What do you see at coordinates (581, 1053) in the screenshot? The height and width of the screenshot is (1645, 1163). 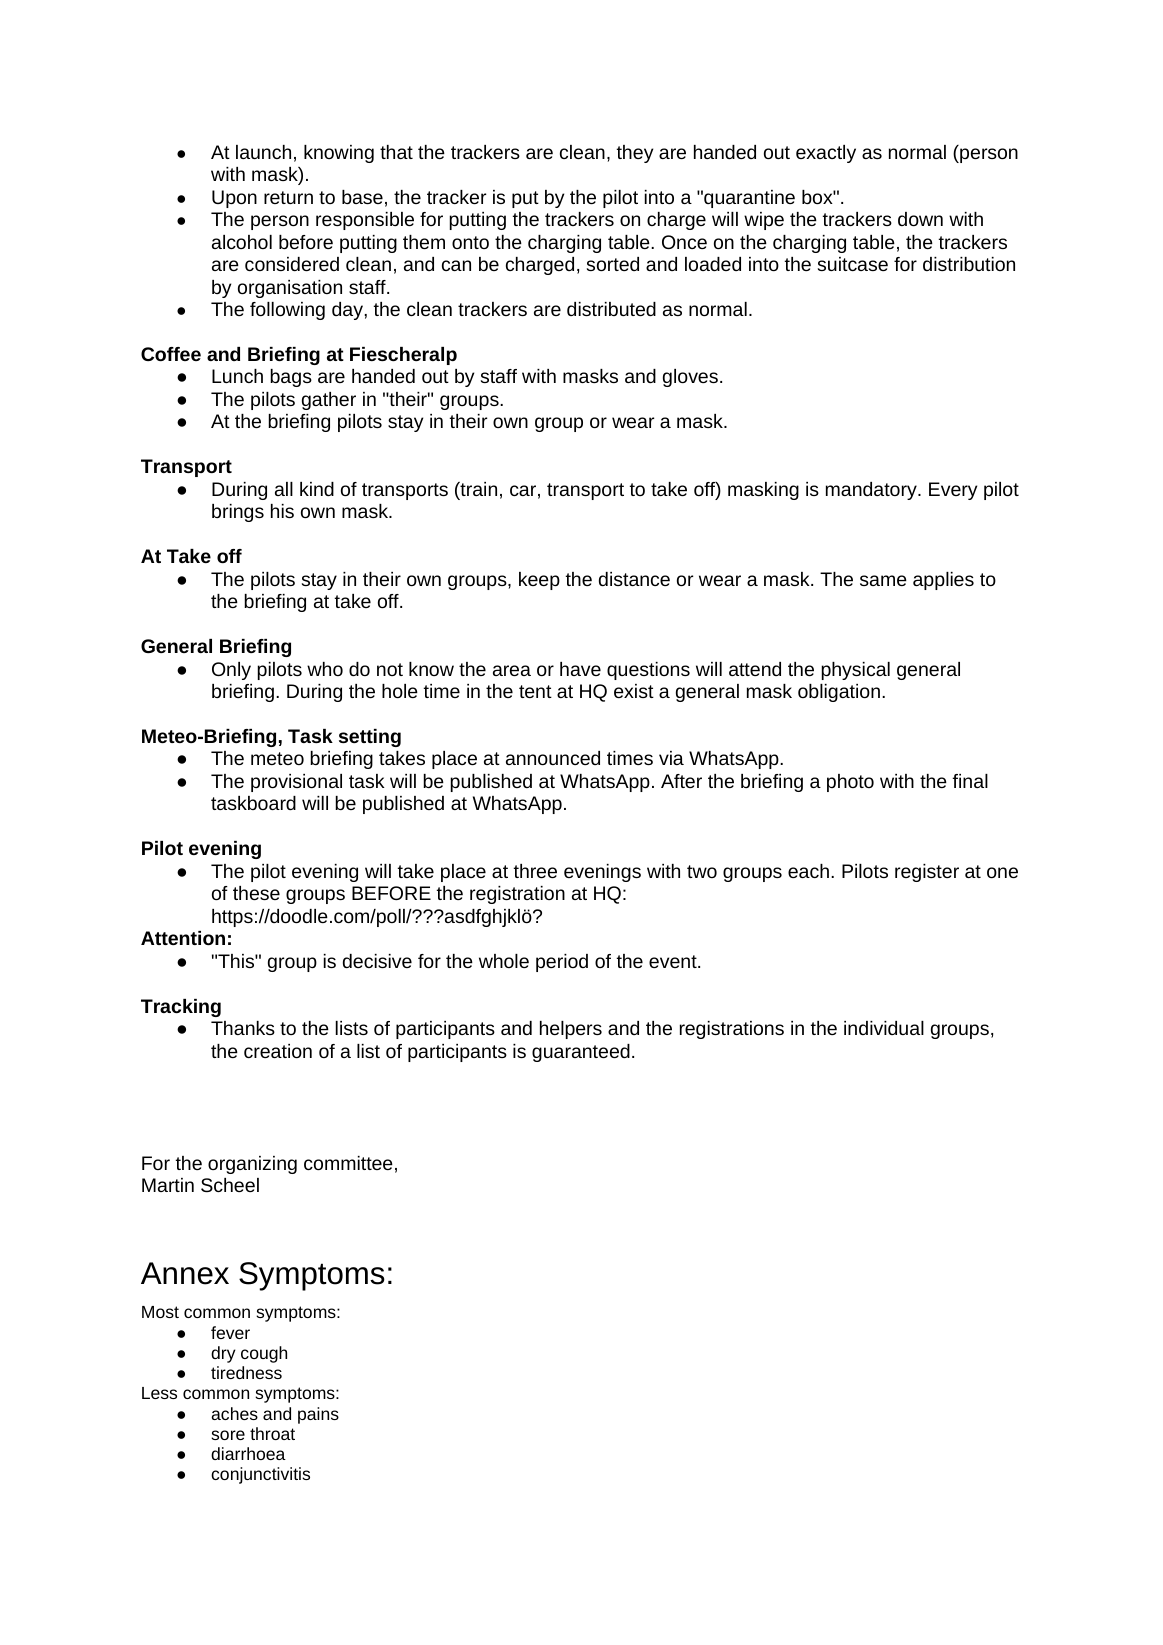 I see `guaranteed` at bounding box center [581, 1053].
